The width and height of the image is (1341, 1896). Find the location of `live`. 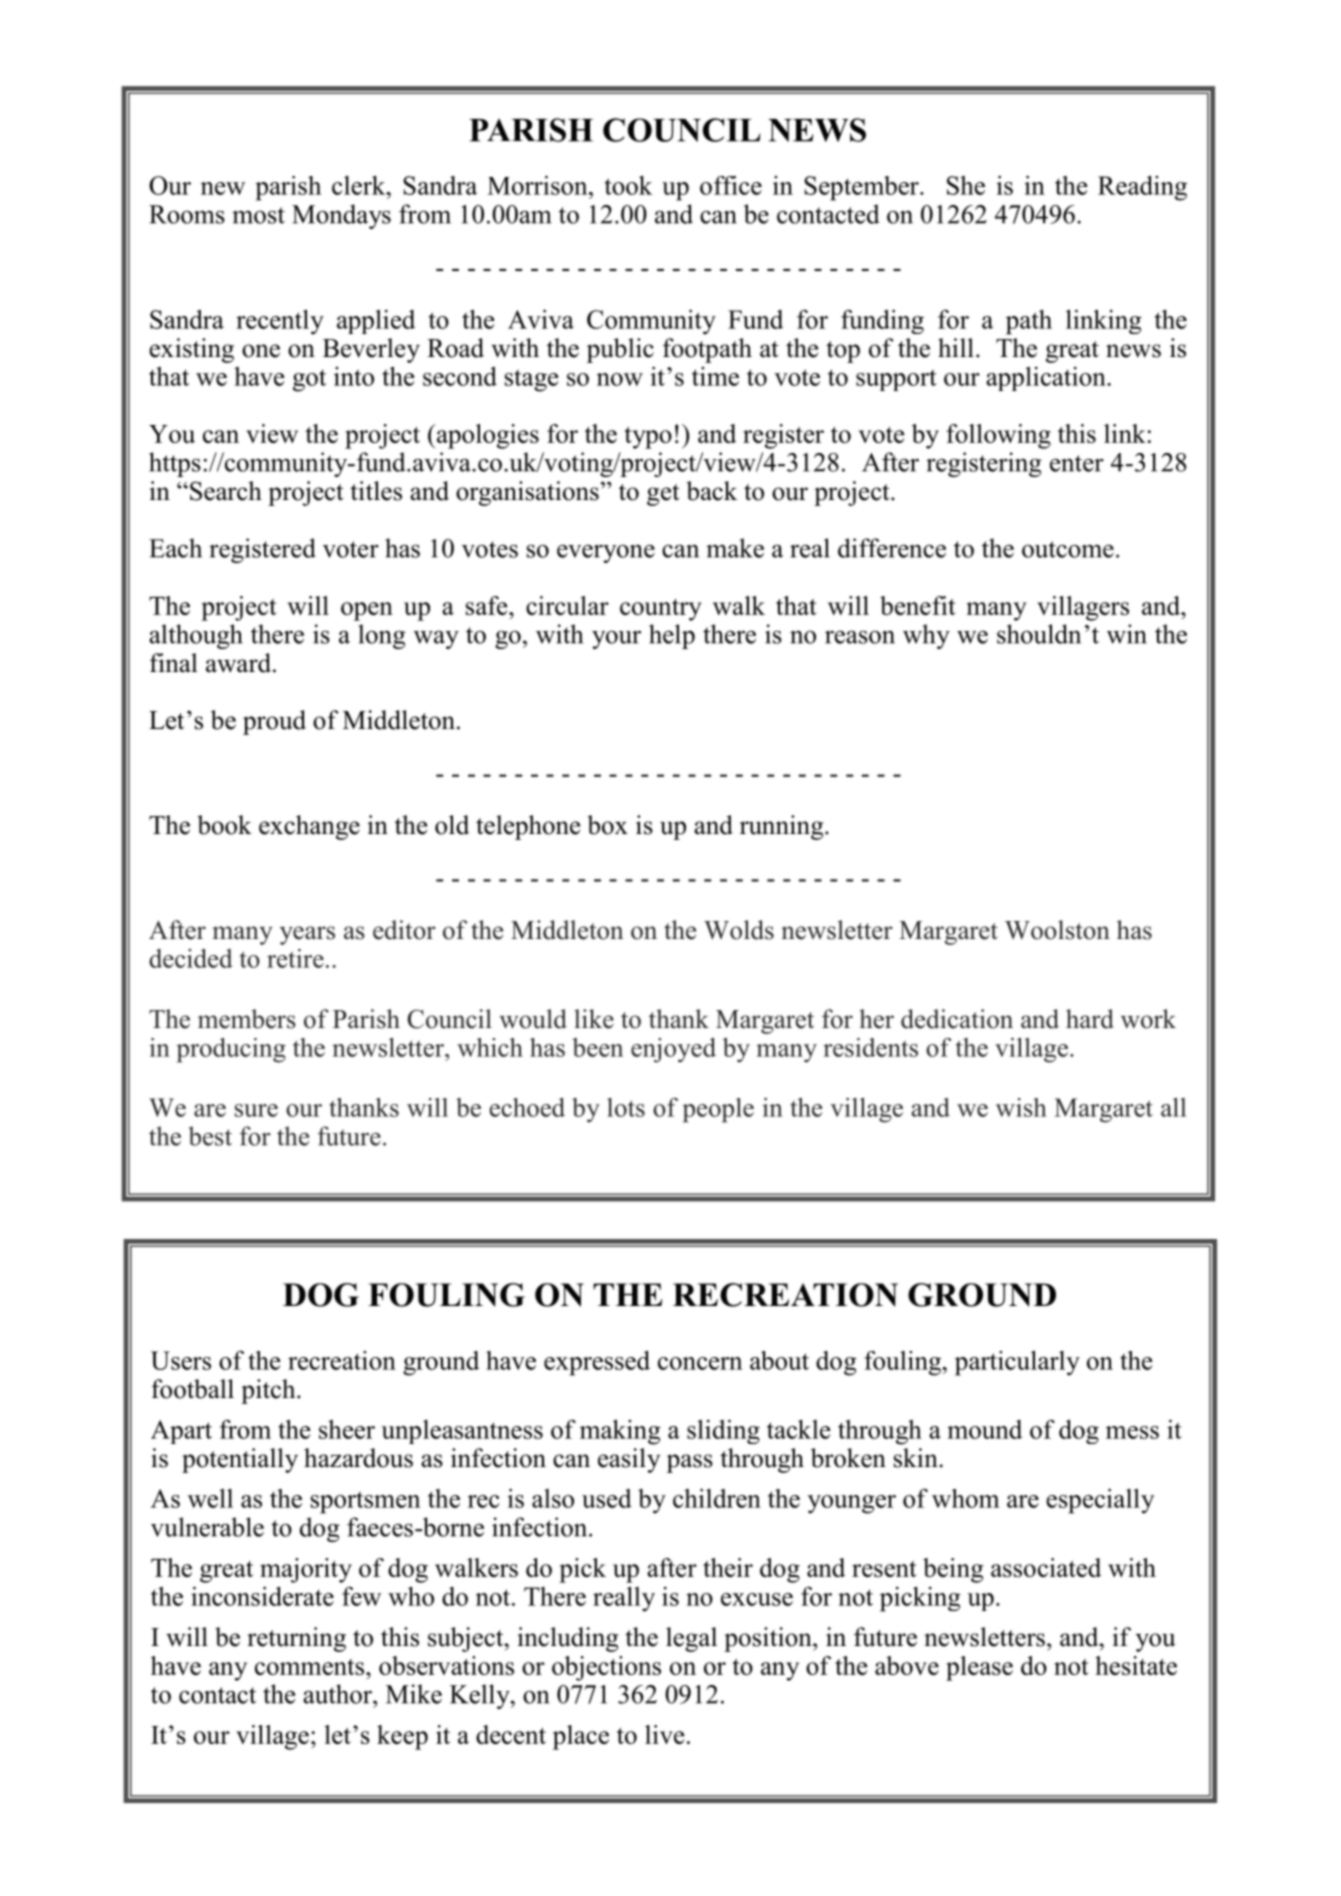

live is located at coordinates (664, 1734).
